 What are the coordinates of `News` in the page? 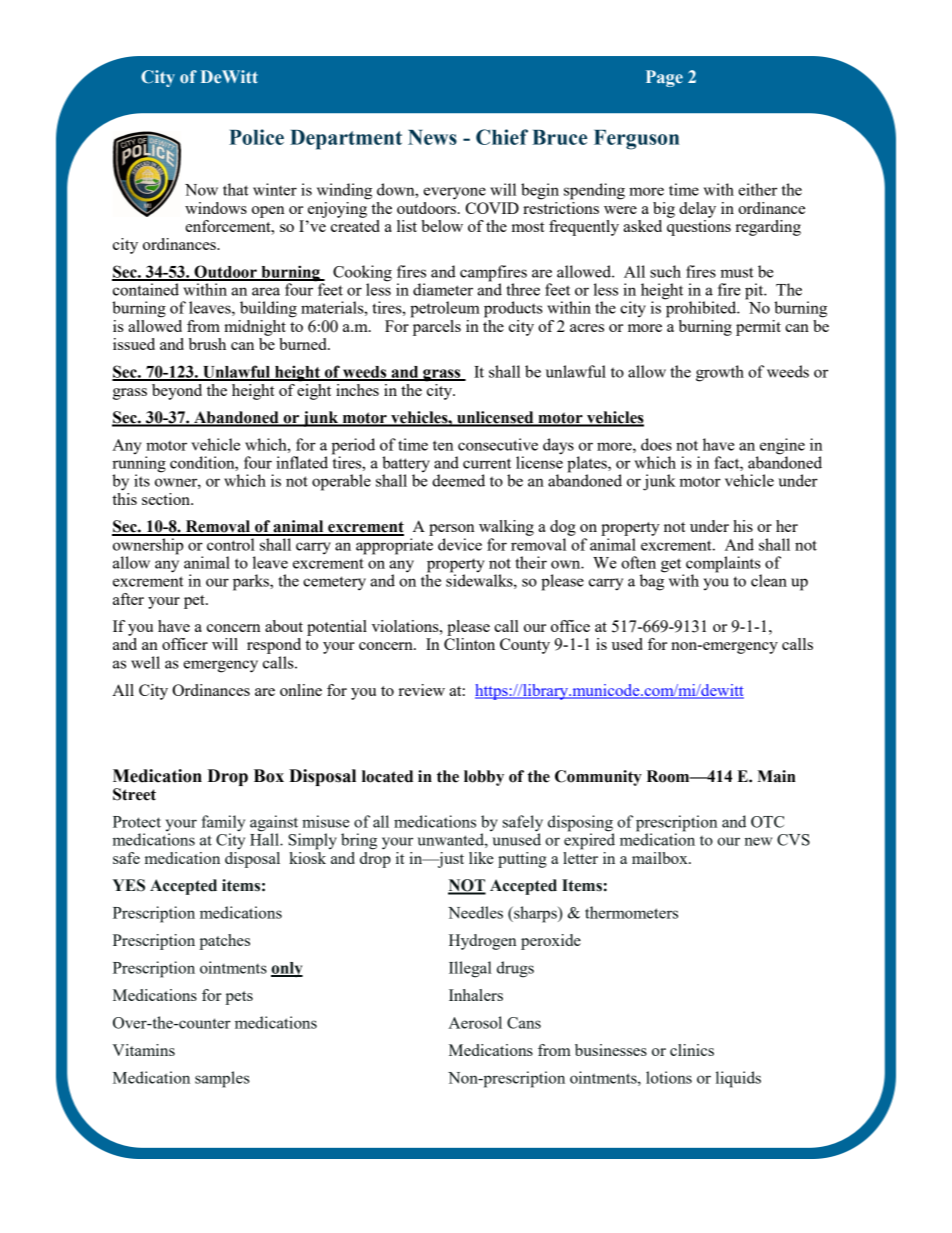 It's located at (432, 137).
